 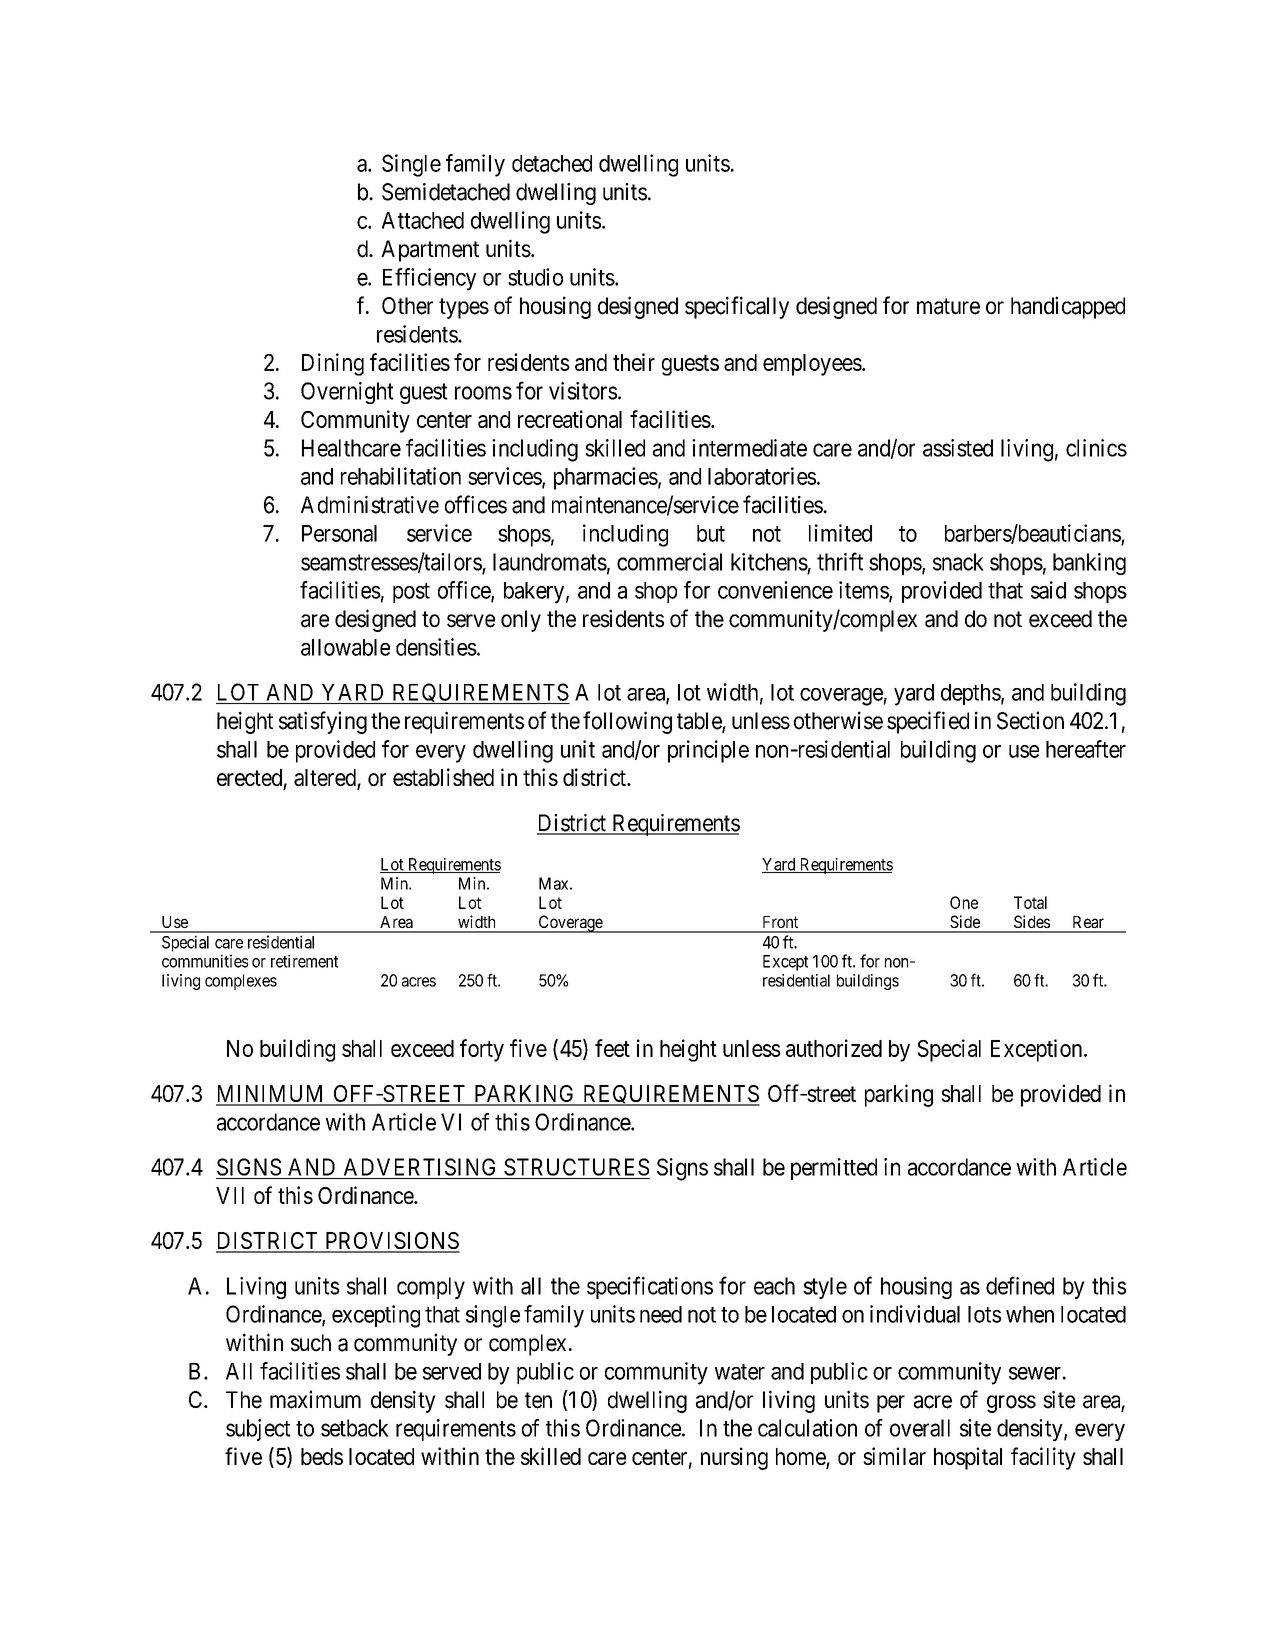 I want to click on Apartment, so click(x=430, y=251).
